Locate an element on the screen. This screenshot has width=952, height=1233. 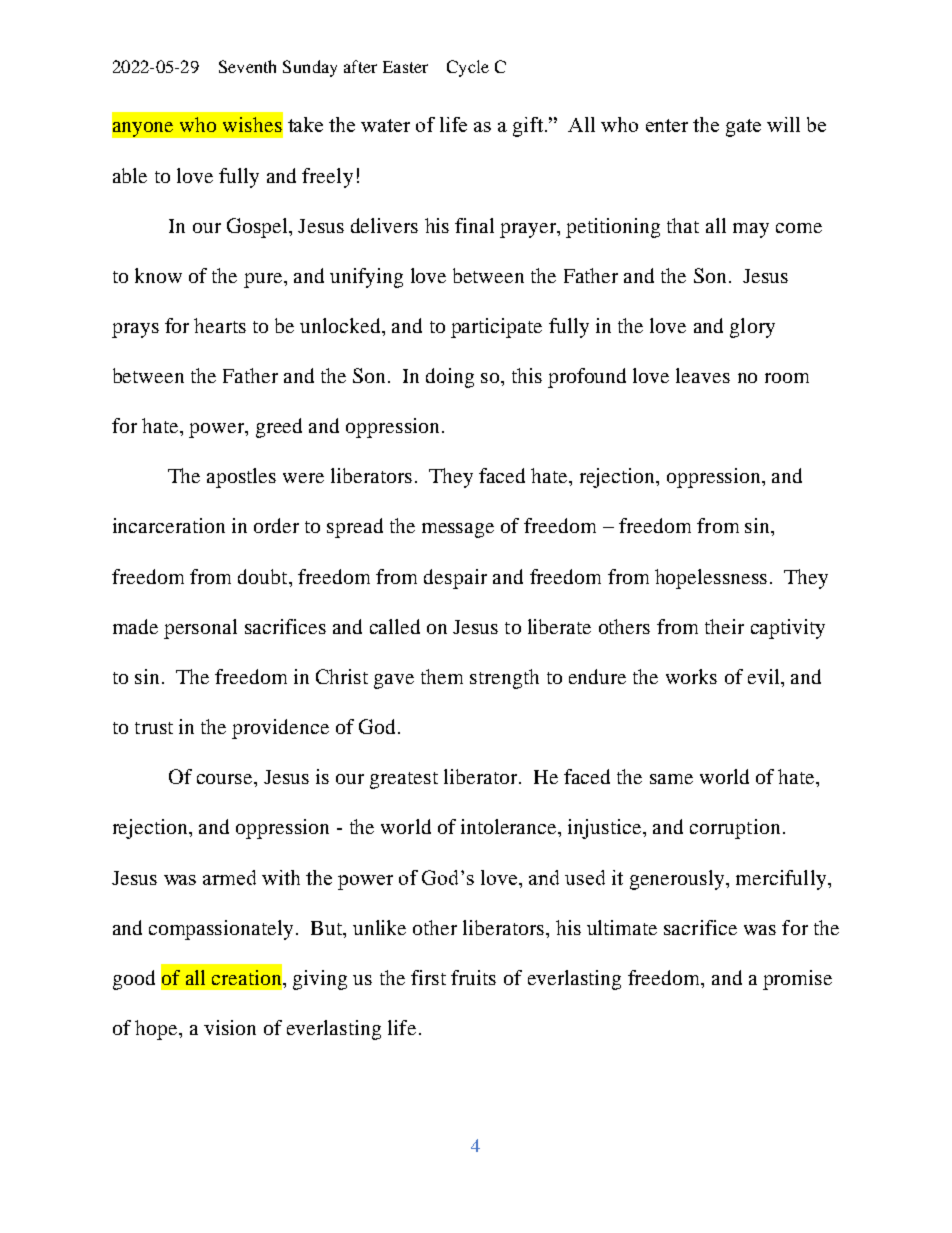
gate is located at coordinates (743, 128).
